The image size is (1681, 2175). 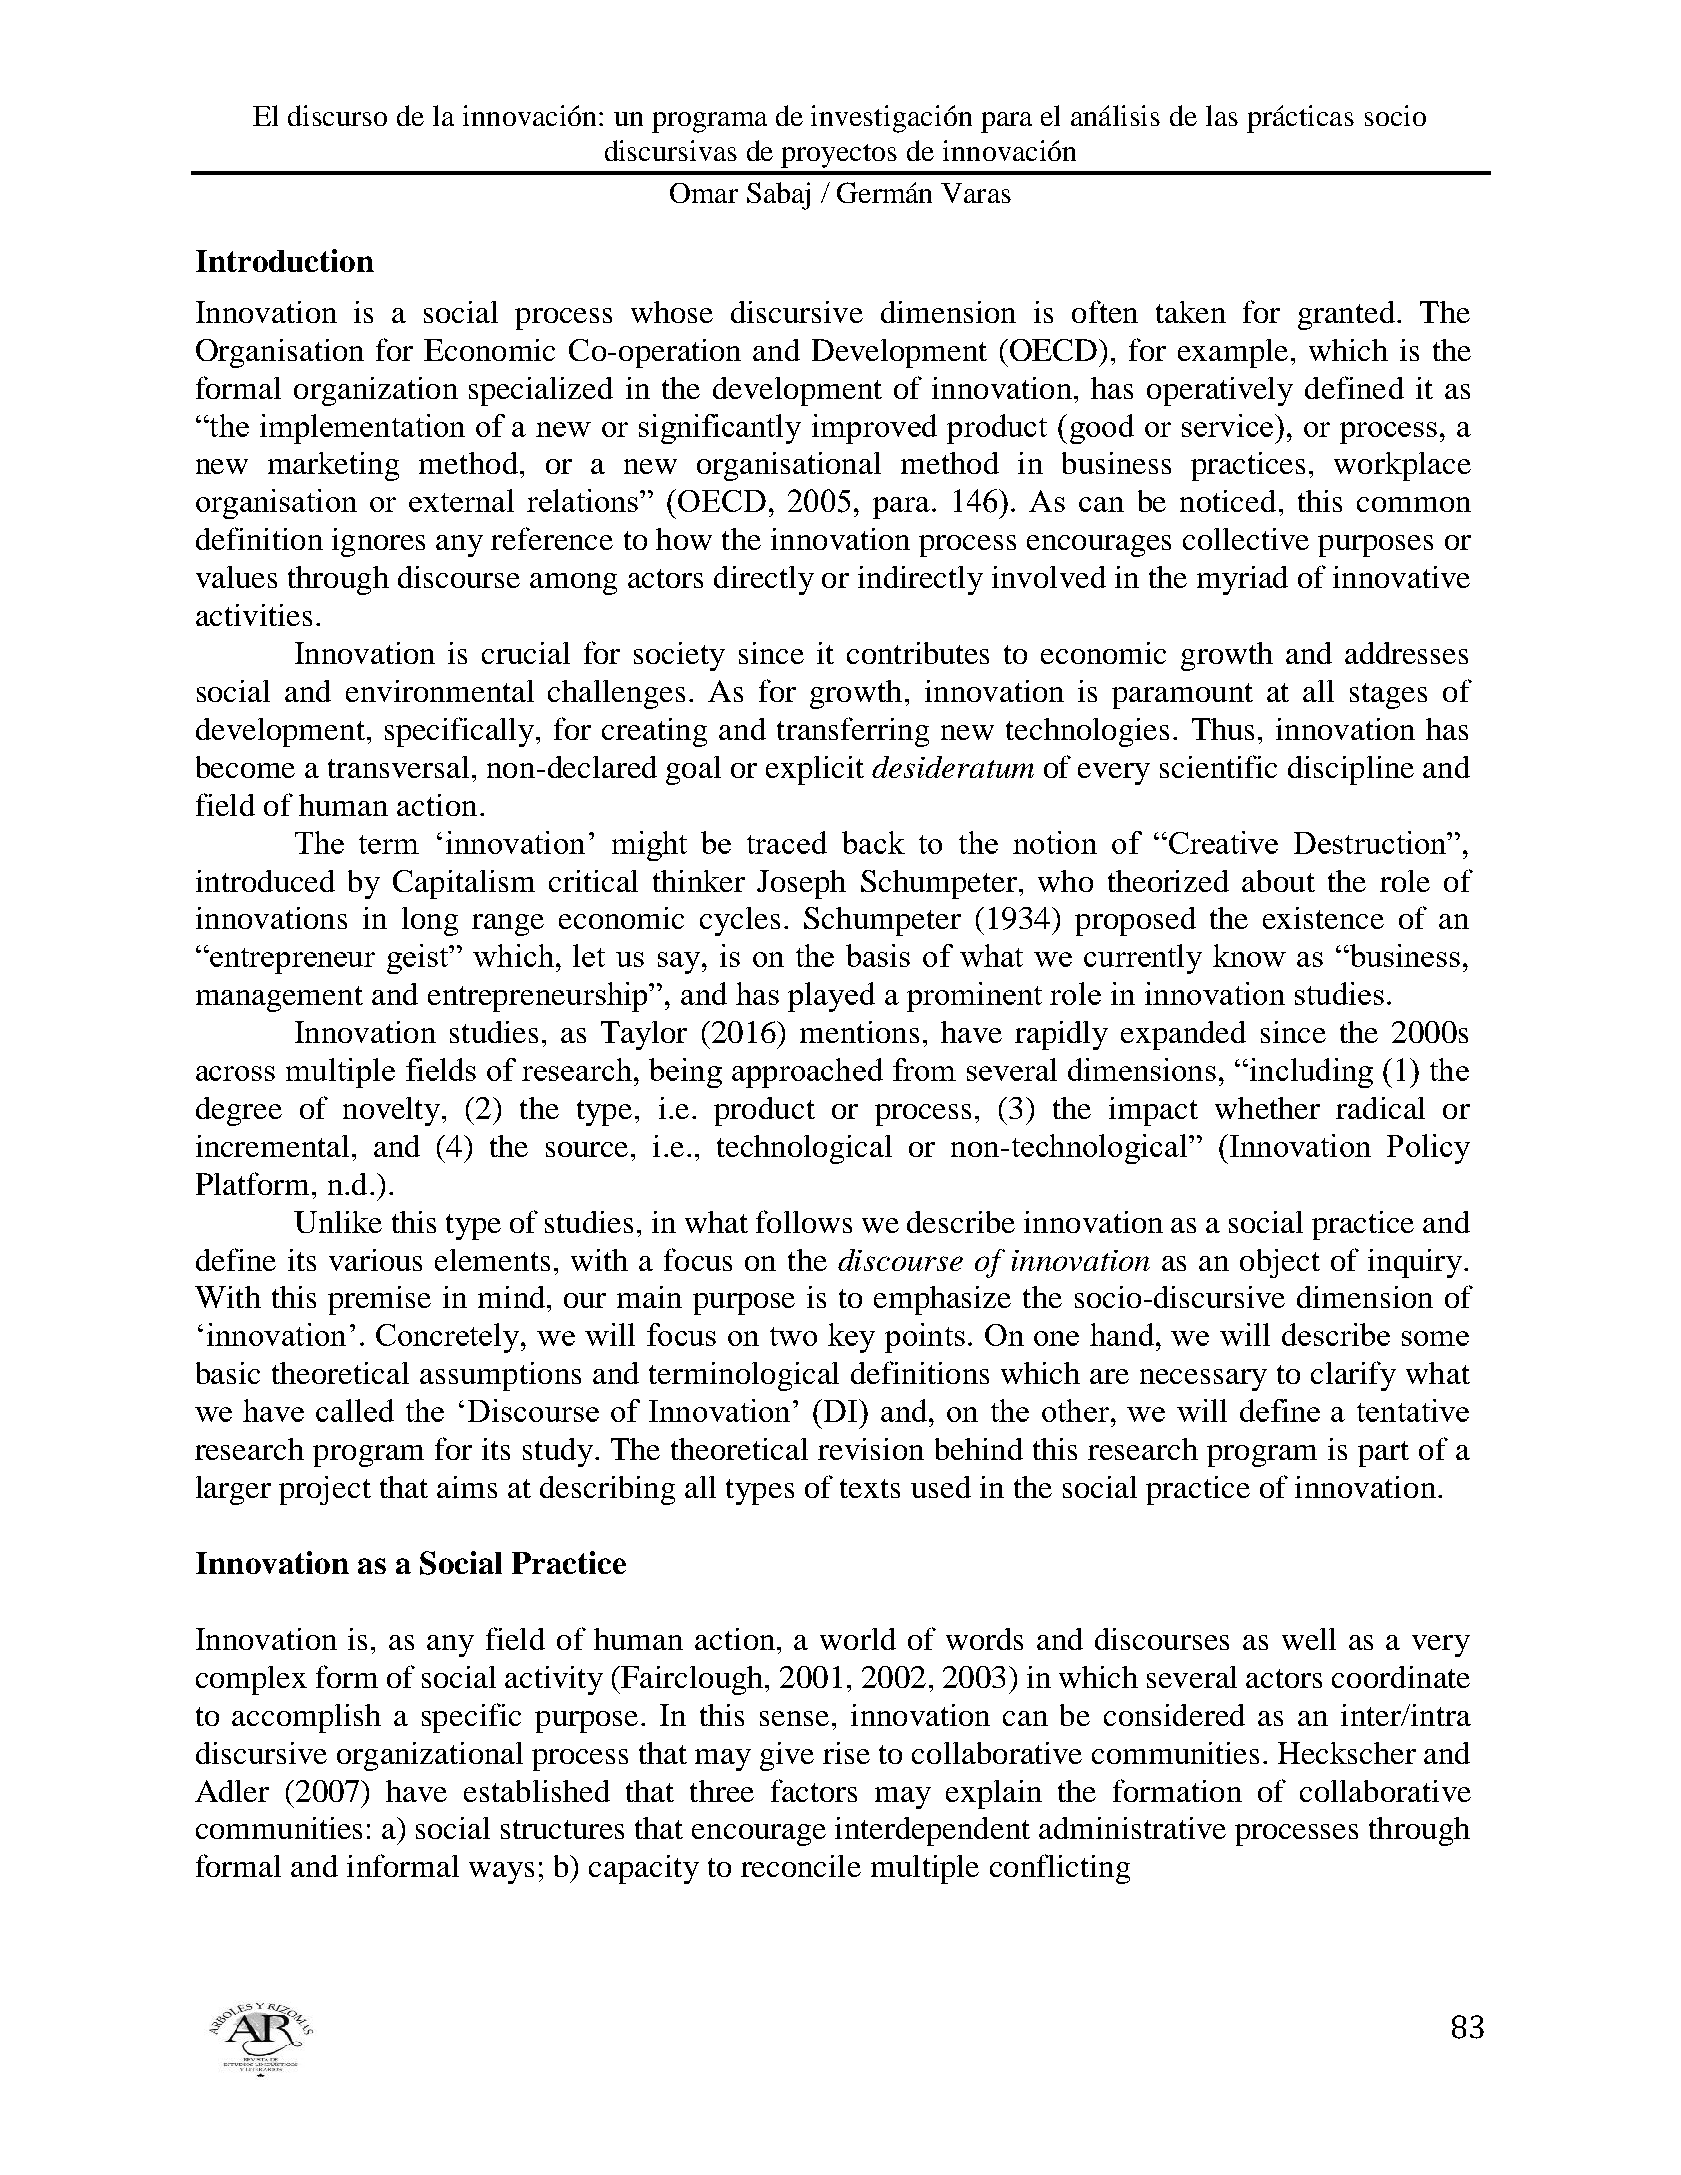 What do you see at coordinates (419, 959) in the screenshot?
I see `geist` at bounding box center [419, 959].
